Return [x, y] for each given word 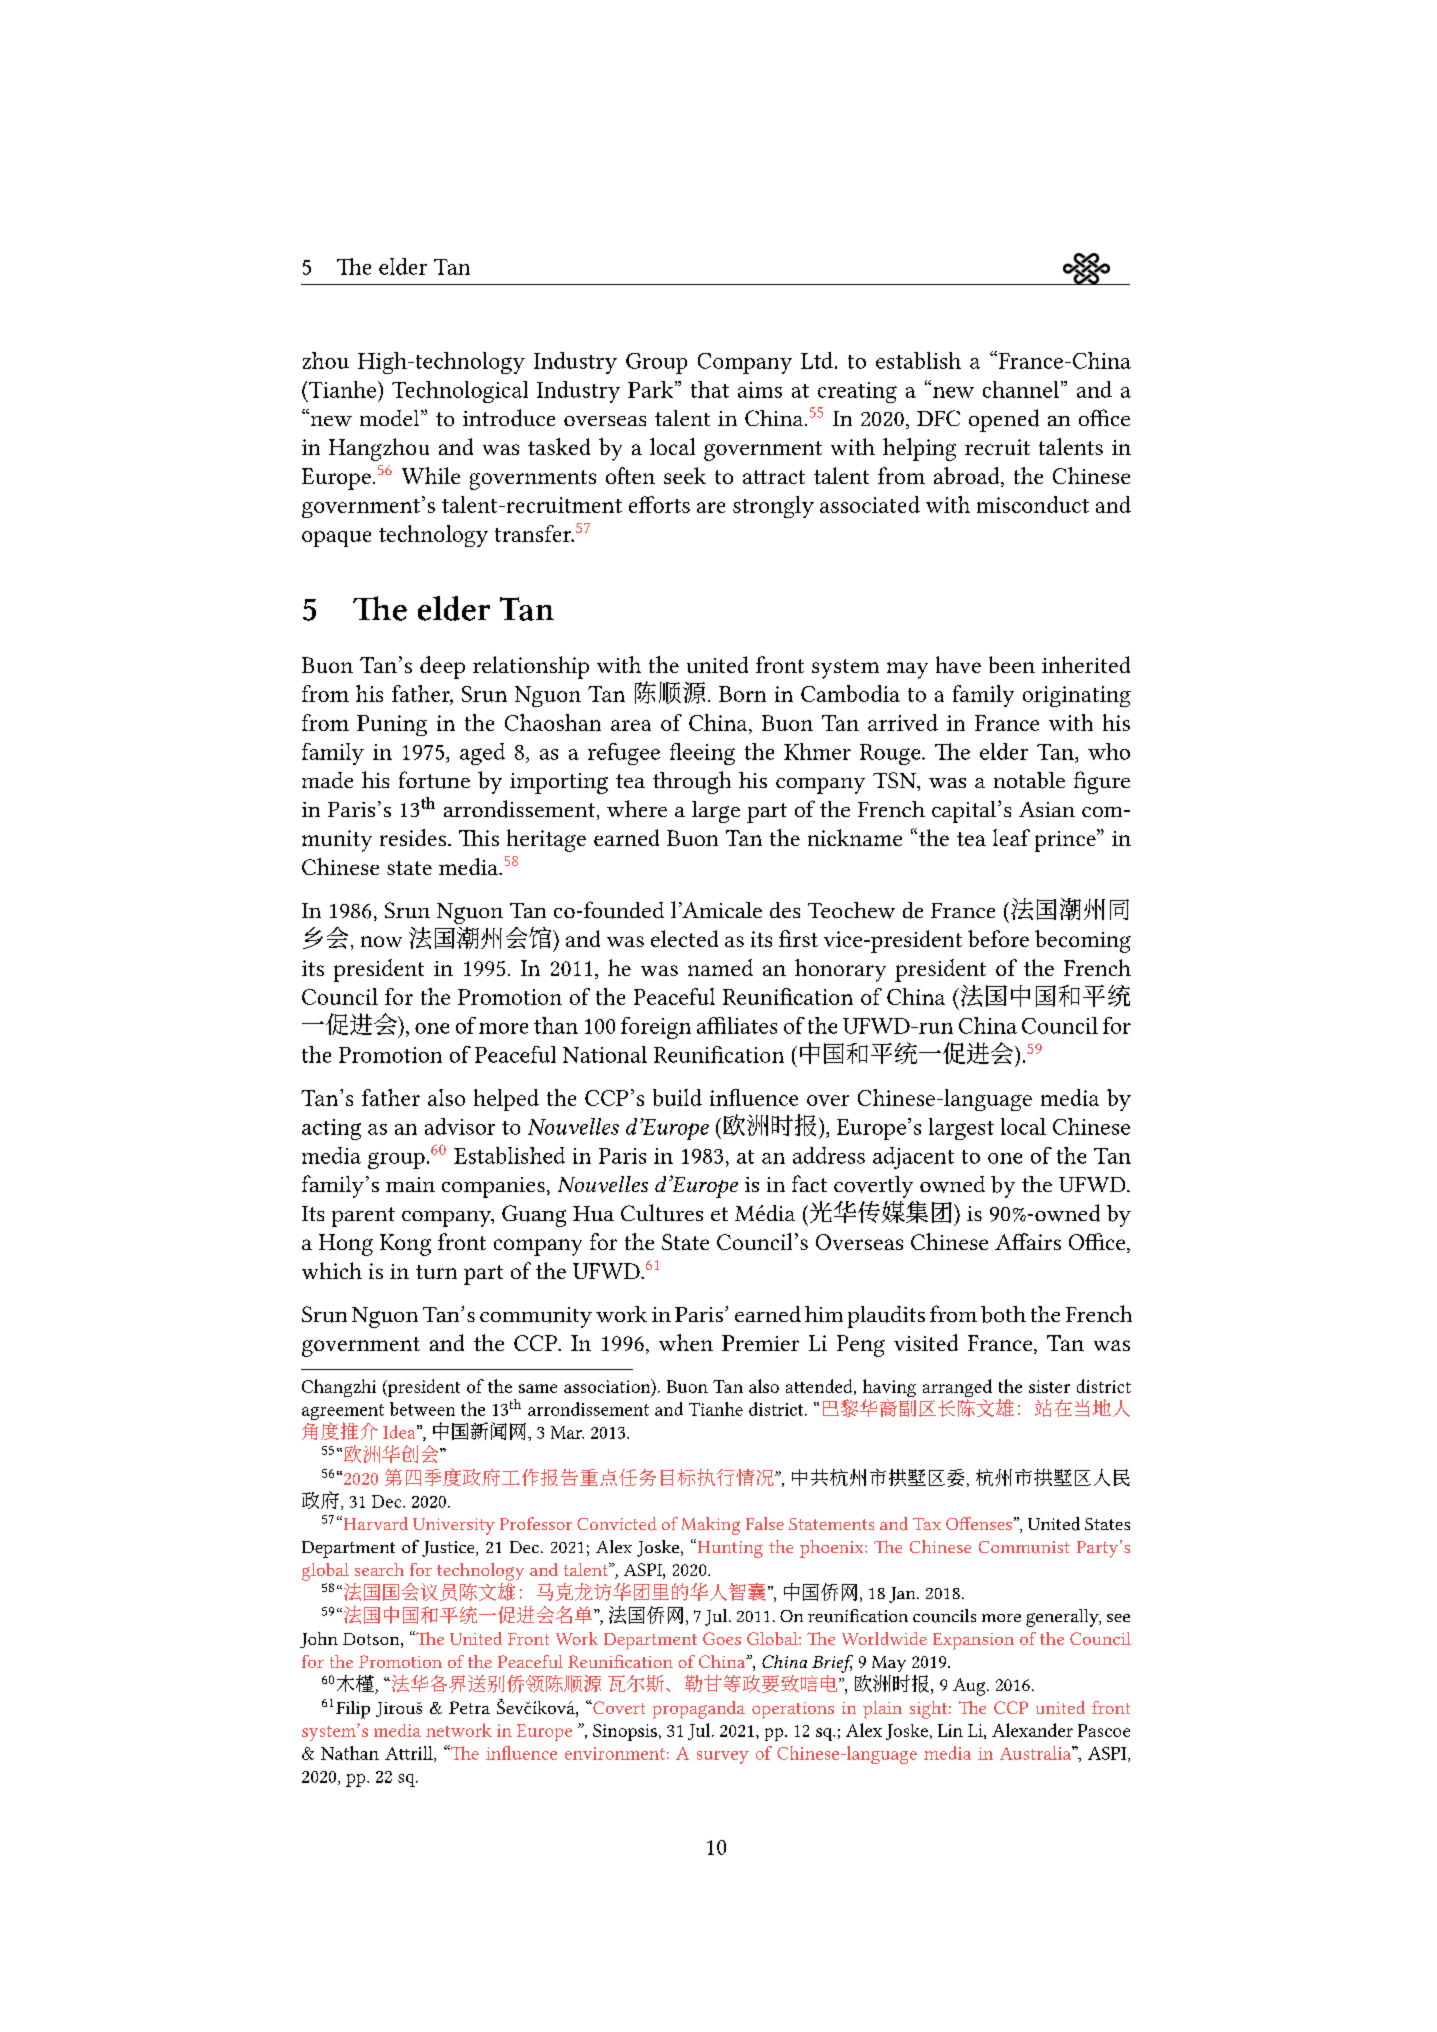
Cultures [662, 1212]
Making [711, 1526]
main [410, 1184]
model [391, 418]
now [381, 941]
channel [1021, 389]
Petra [469, 1707]
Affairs [1028, 1241]
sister [1049, 1386]
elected [684, 938]
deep [442, 667]
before [998, 938]
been [1012, 664]
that [710, 389]
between [422, 1409]
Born [742, 694]
